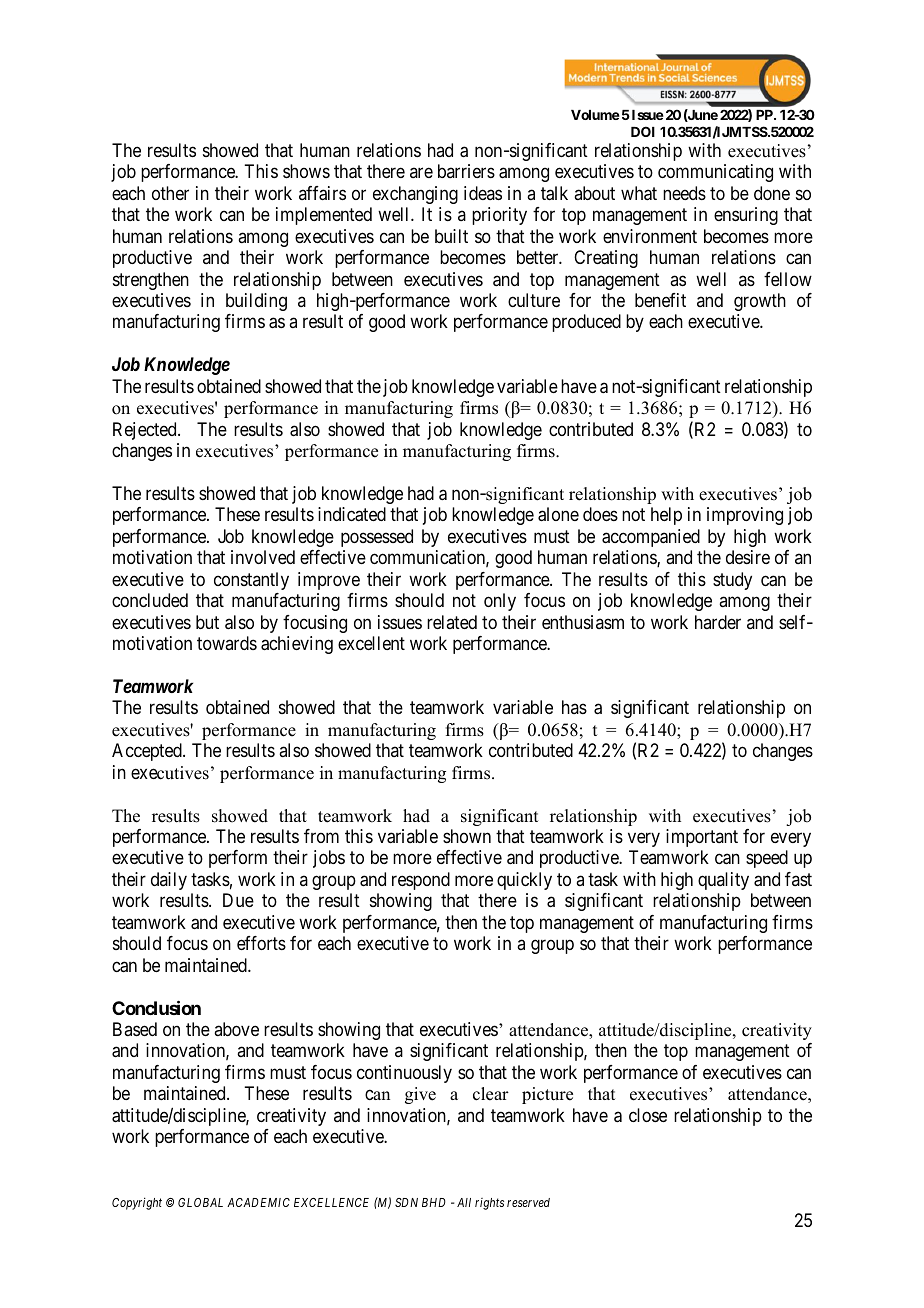 This document has width=924, height=1308. Describe the element at coordinates (558, 514) in the document. I see `alone` at that location.
